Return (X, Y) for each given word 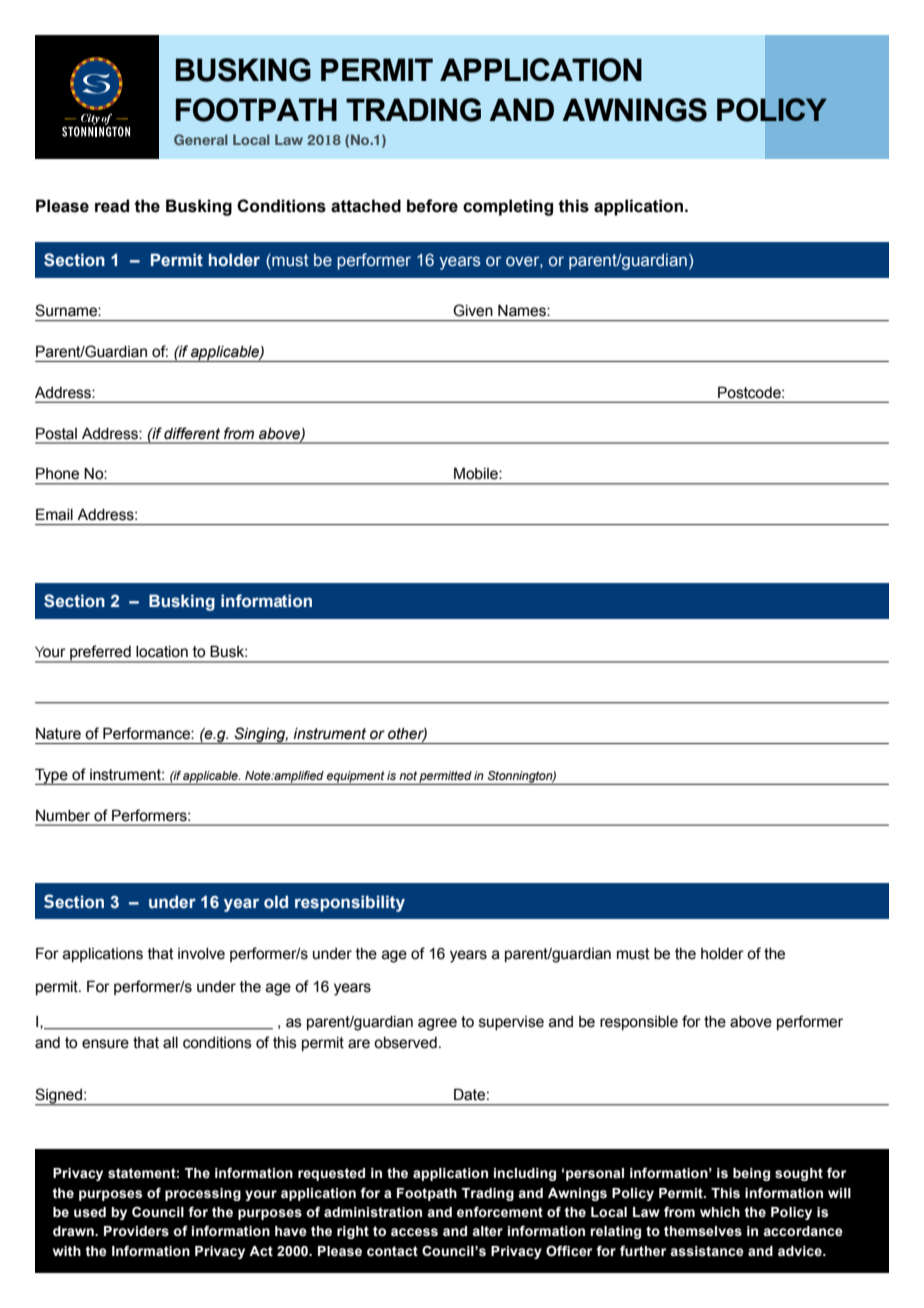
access (414, 1232)
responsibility (350, 903)
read (112, 206)
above (751, 1022)
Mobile (477, 473)
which (720, 1212)
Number (63, 816)
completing (508, 207)
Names (523, 311)
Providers (136, 1231)
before (432, 206)
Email (54, 514)
